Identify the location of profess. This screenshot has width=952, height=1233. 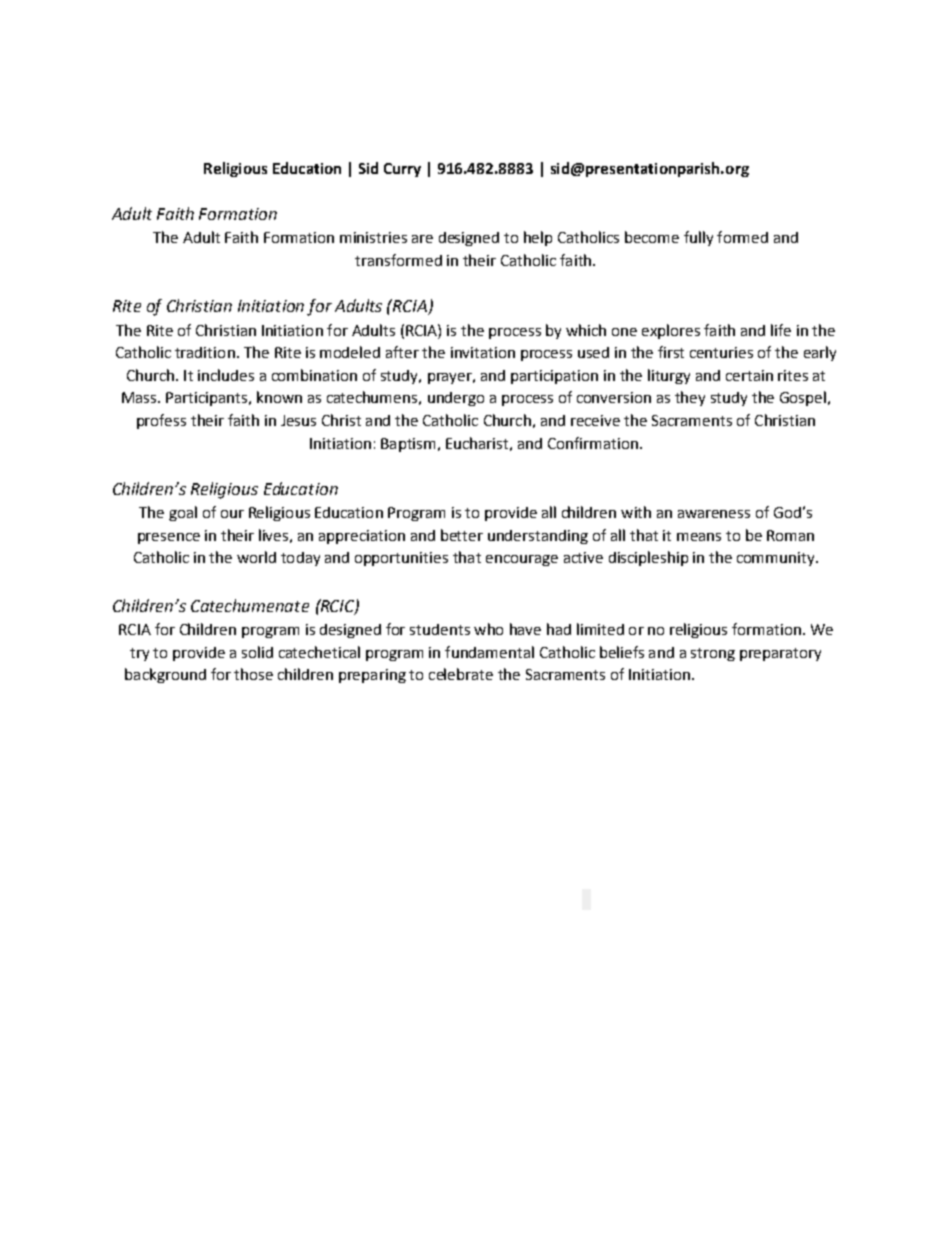
(161, 421).
